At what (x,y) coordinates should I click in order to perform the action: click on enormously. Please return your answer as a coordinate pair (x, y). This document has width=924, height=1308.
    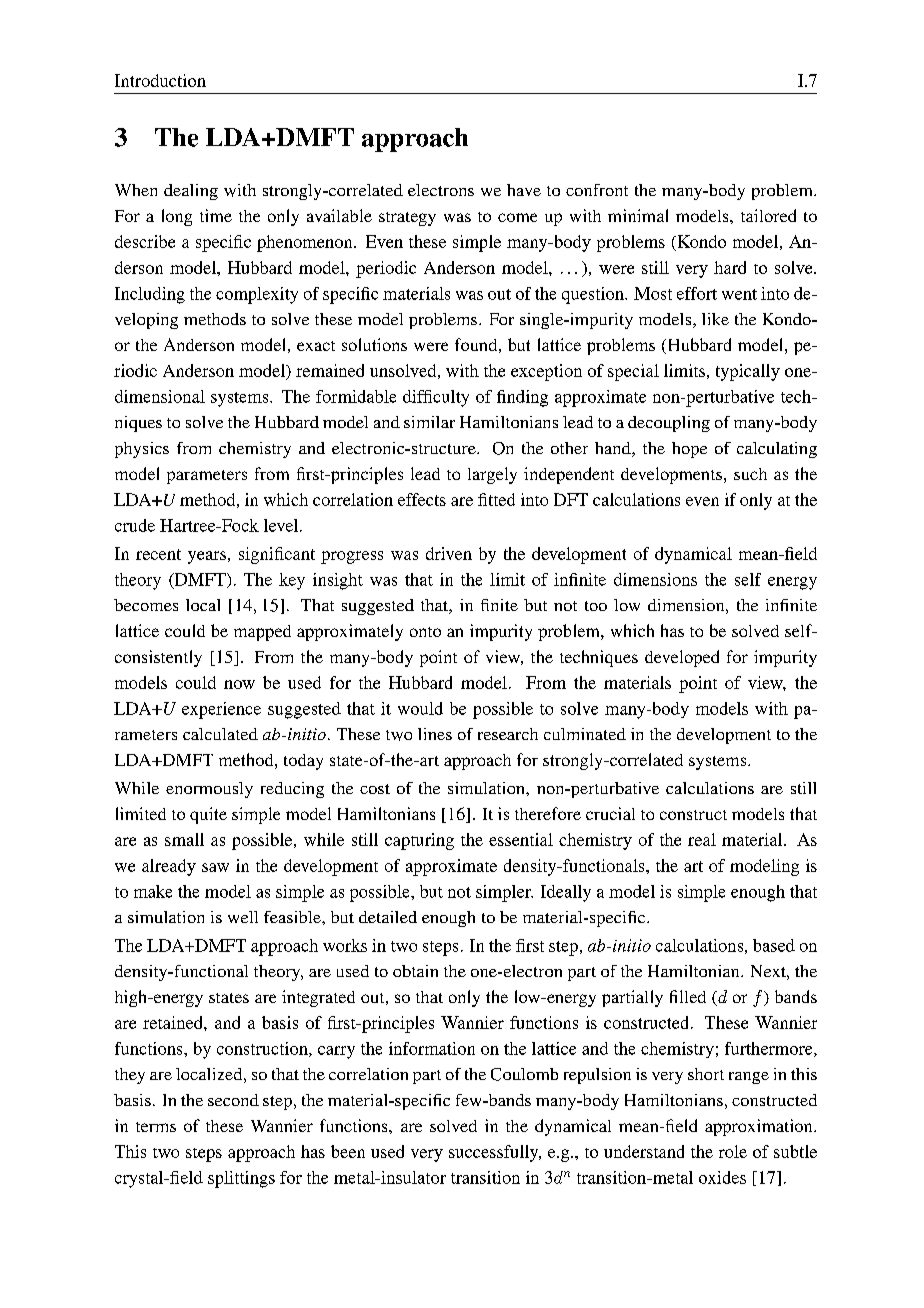
    Looking at the image, I should click on (209, 790).
